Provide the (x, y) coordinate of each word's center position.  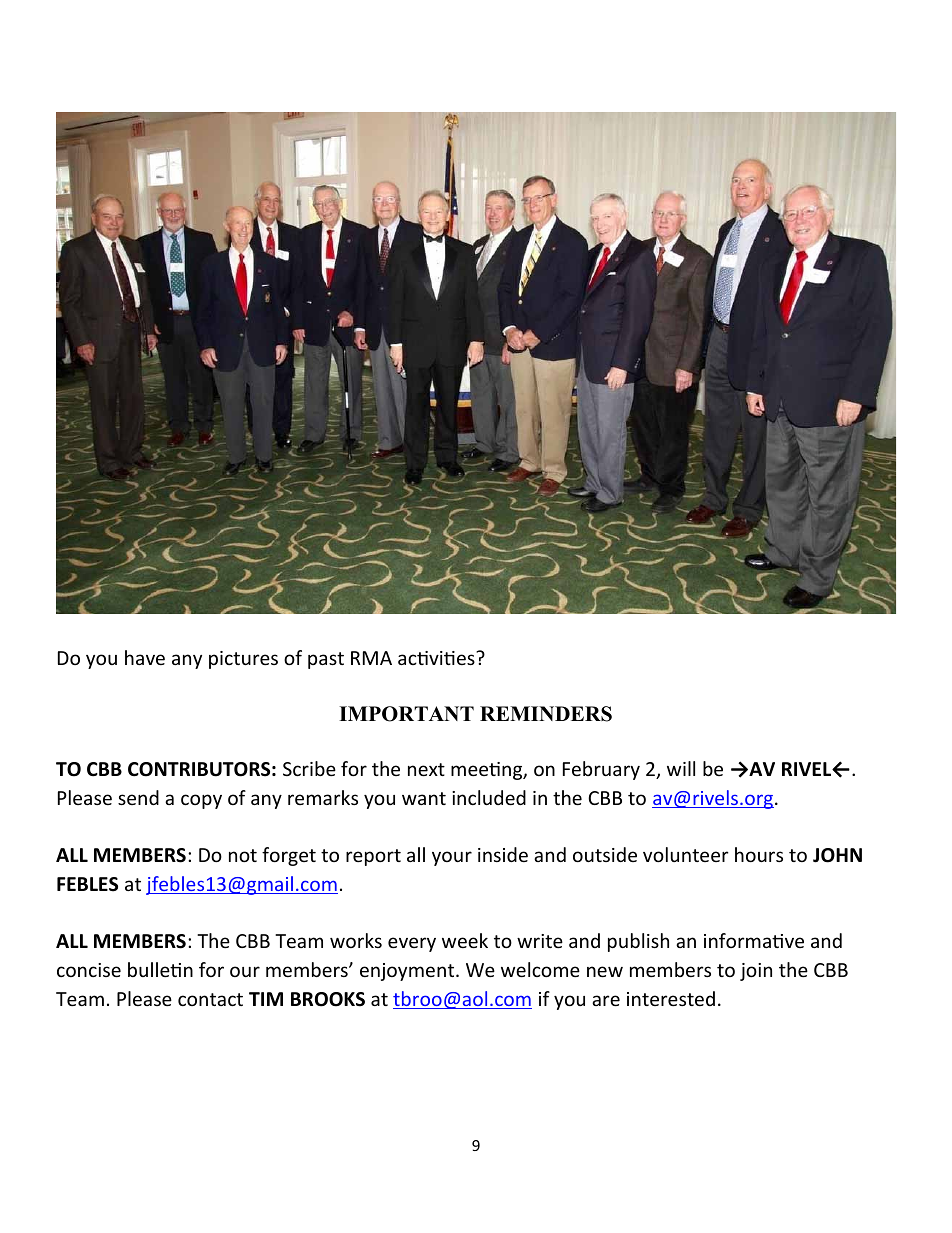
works (356, 940)
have (145, 657)
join (756, 972)
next (426, 769)
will (681, 768)
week (465, 940)
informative (754, 940)
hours (759, 854)
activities (437, 658)
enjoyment (408, 972)
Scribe (309, 768)
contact (210, 999)
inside (503, 854)
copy (201, 801)
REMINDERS (546, 714)
